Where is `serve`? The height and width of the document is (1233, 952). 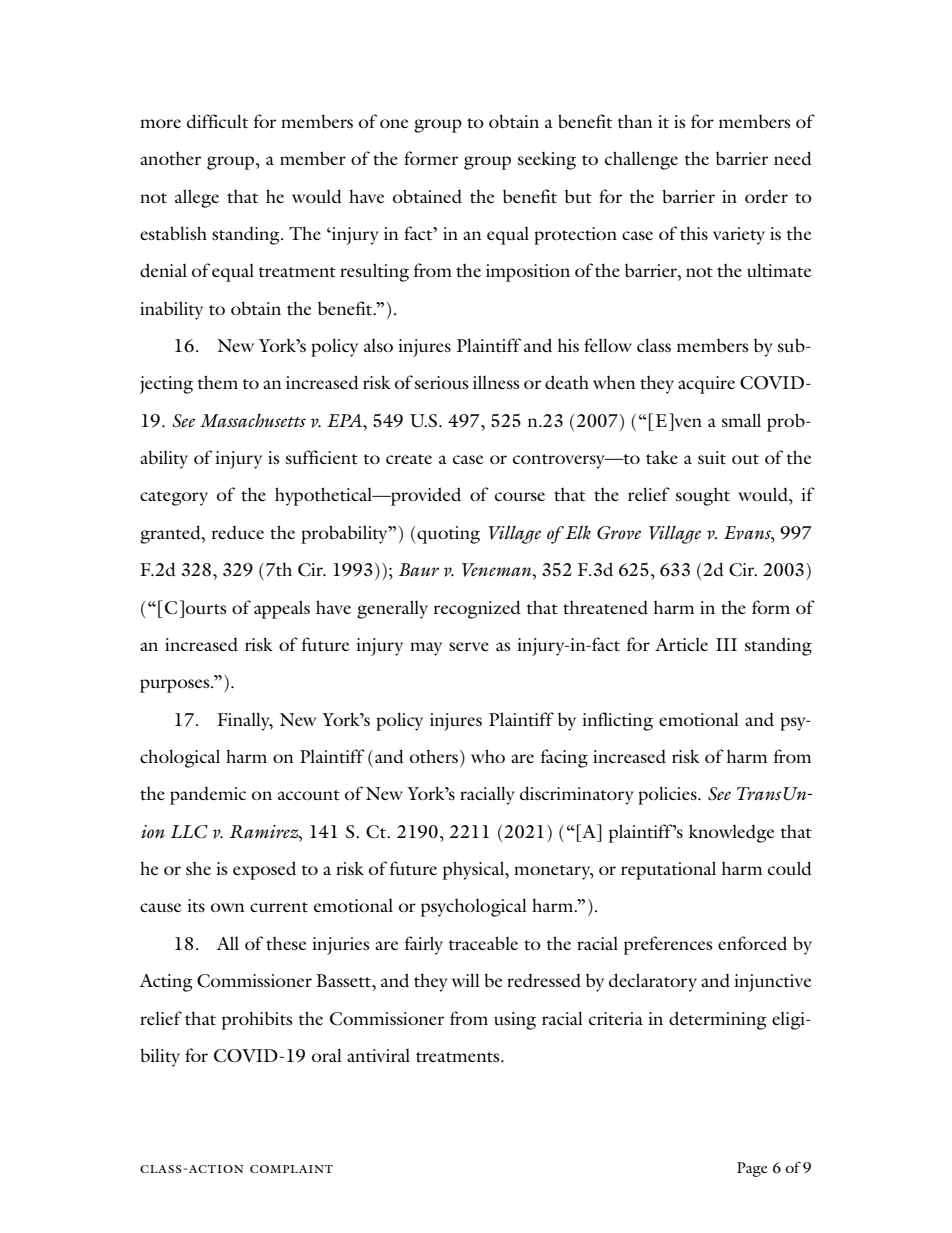 serve is located at coordinates (469, 646).
